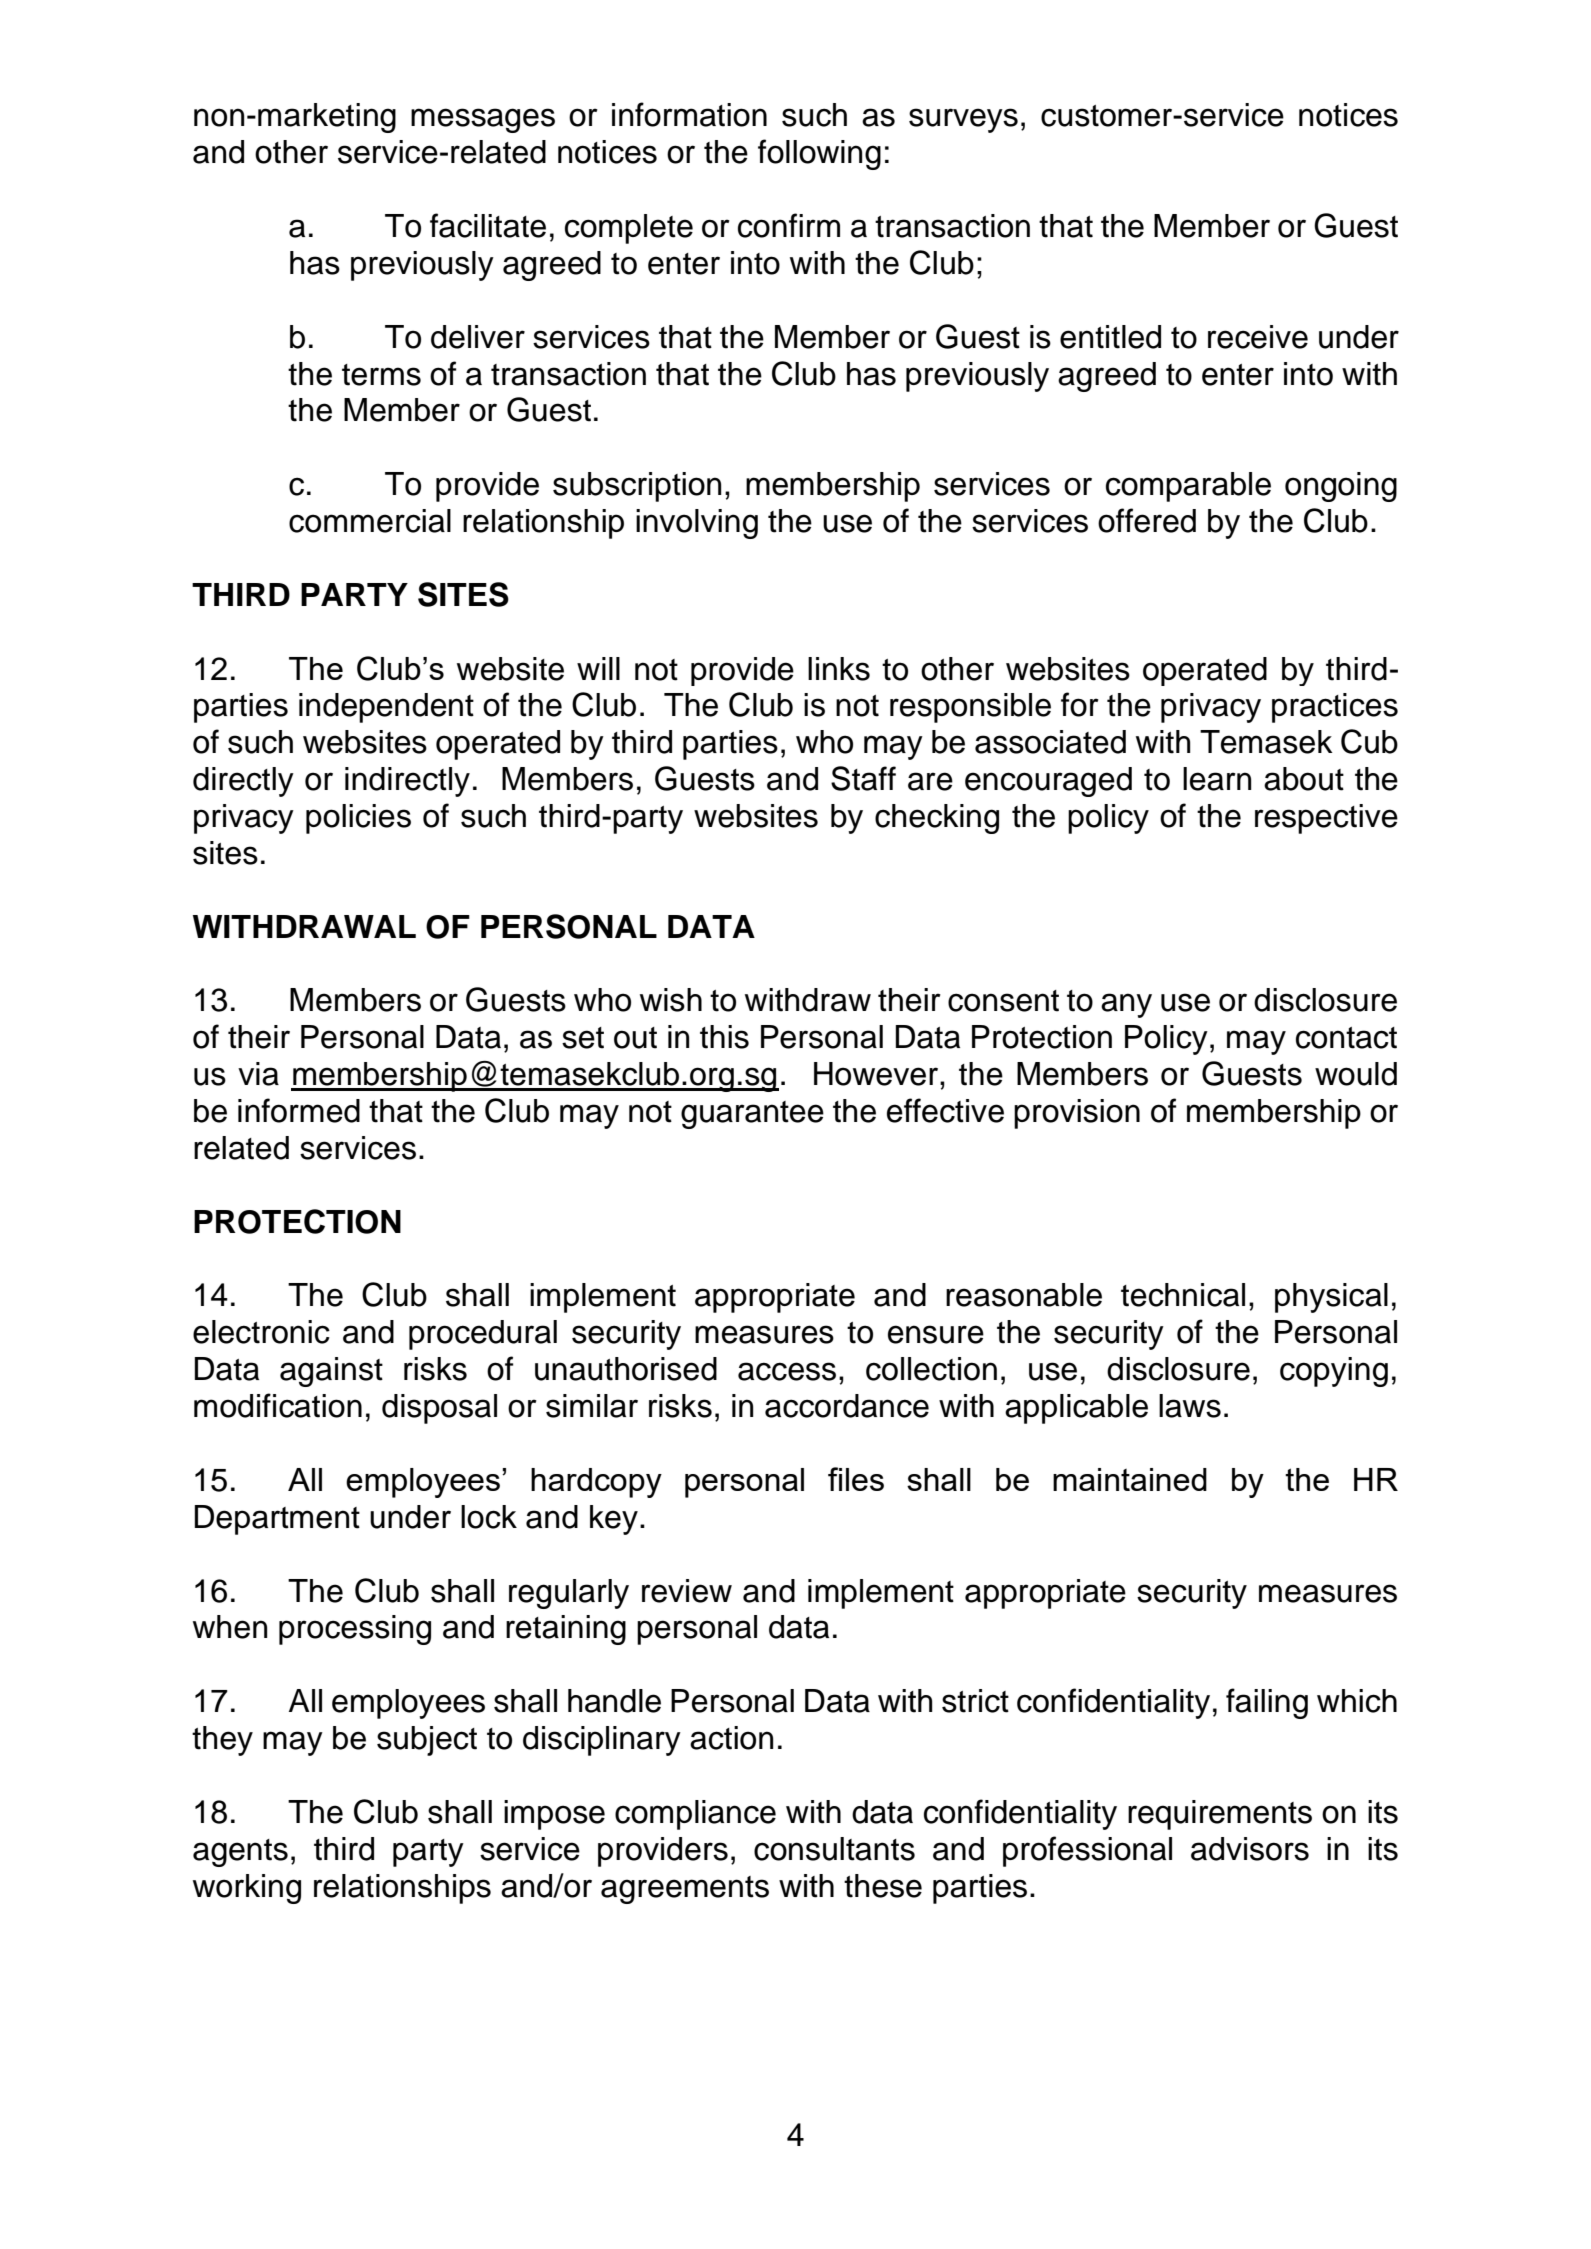 The width and height of the image is (1591, 2249). What do you see at coordinates (370, 521) in the image?
I see `commercial` at bounding box center [370, 521].
